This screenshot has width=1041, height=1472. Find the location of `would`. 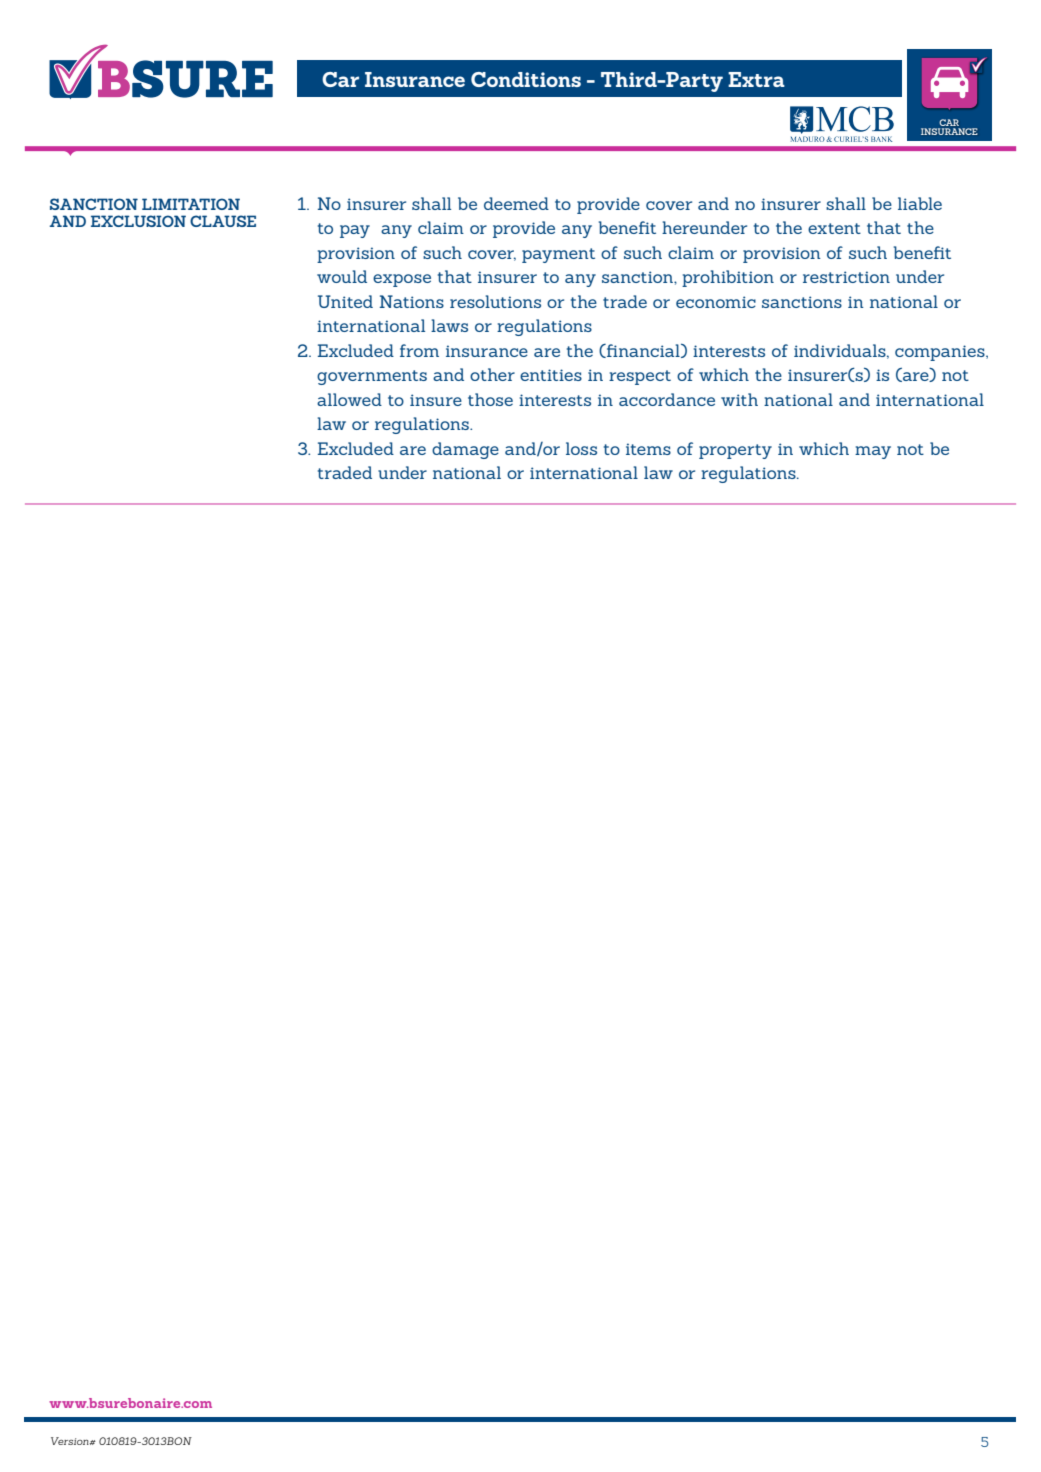

would is located at coordinates (342, 276).
